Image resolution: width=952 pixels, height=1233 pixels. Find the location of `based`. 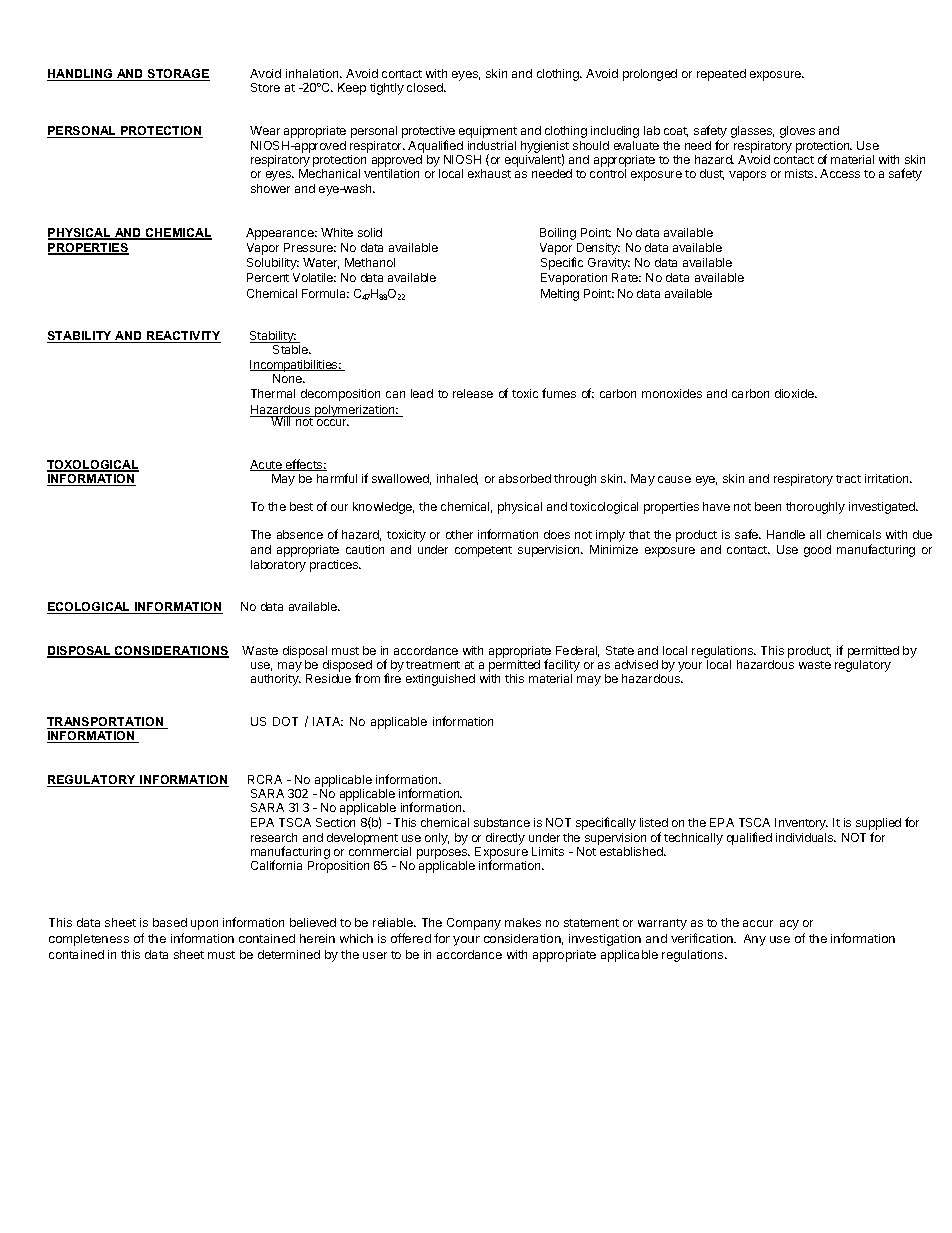

based is located at coordinates (170, 922).
